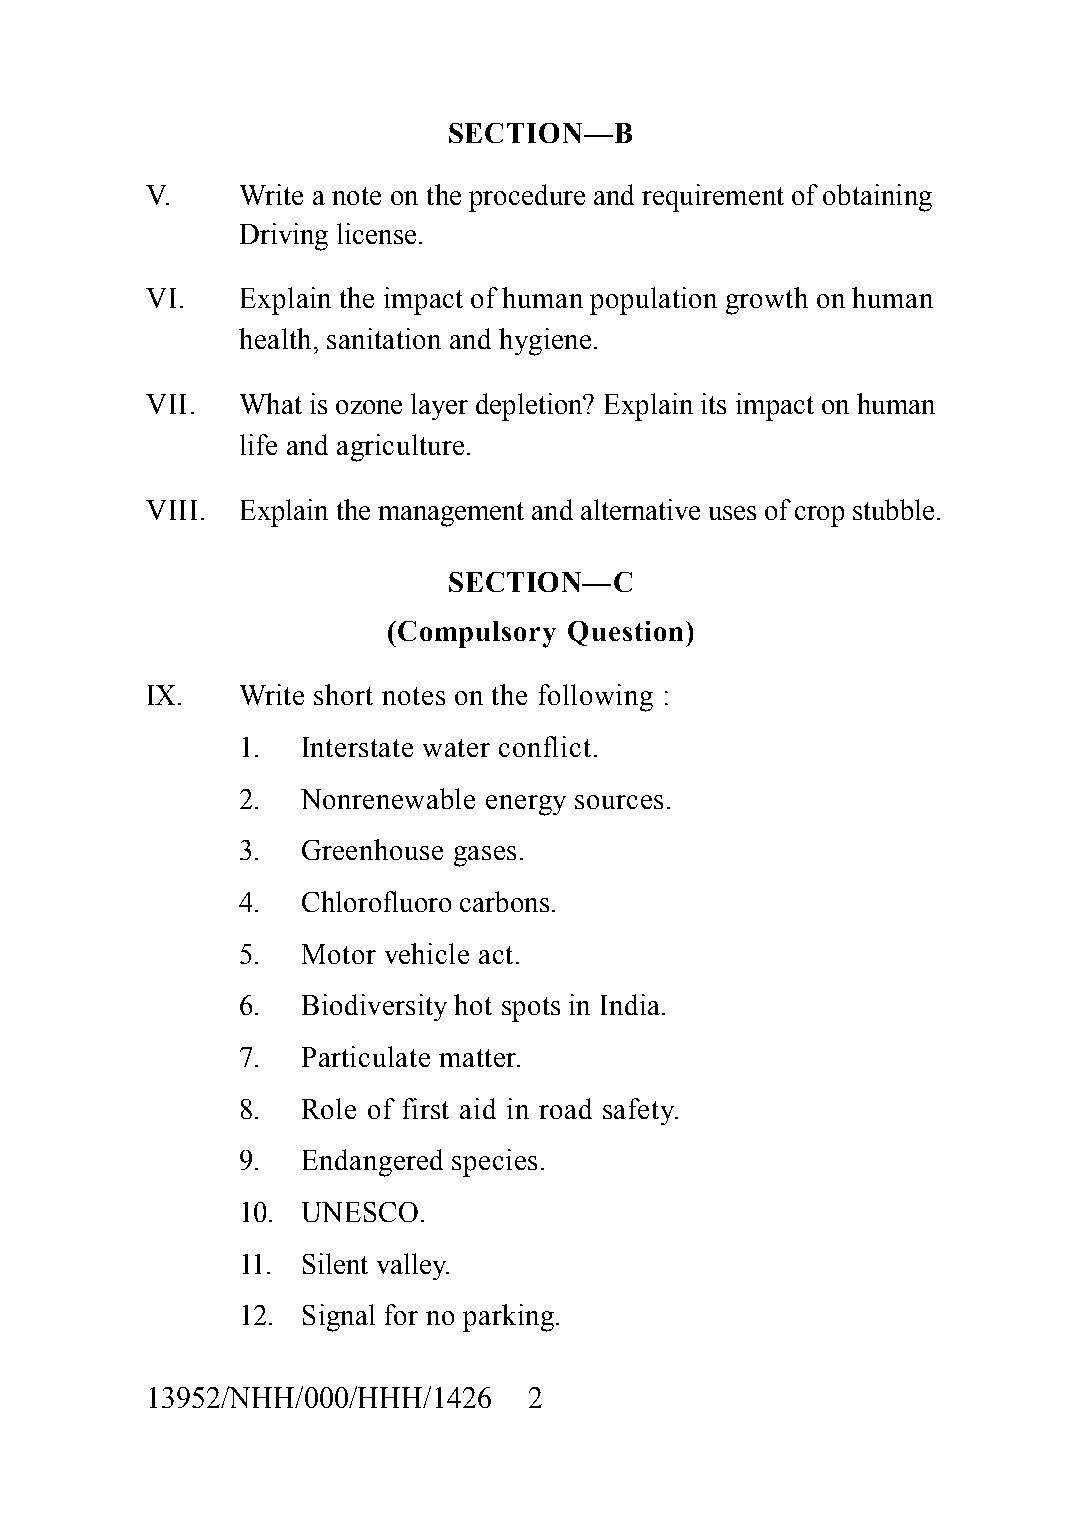 The height and width of the image is (1537, 1083). Describe the element at coordinates (504, 901) in the image. I see `carbons` at that location.
